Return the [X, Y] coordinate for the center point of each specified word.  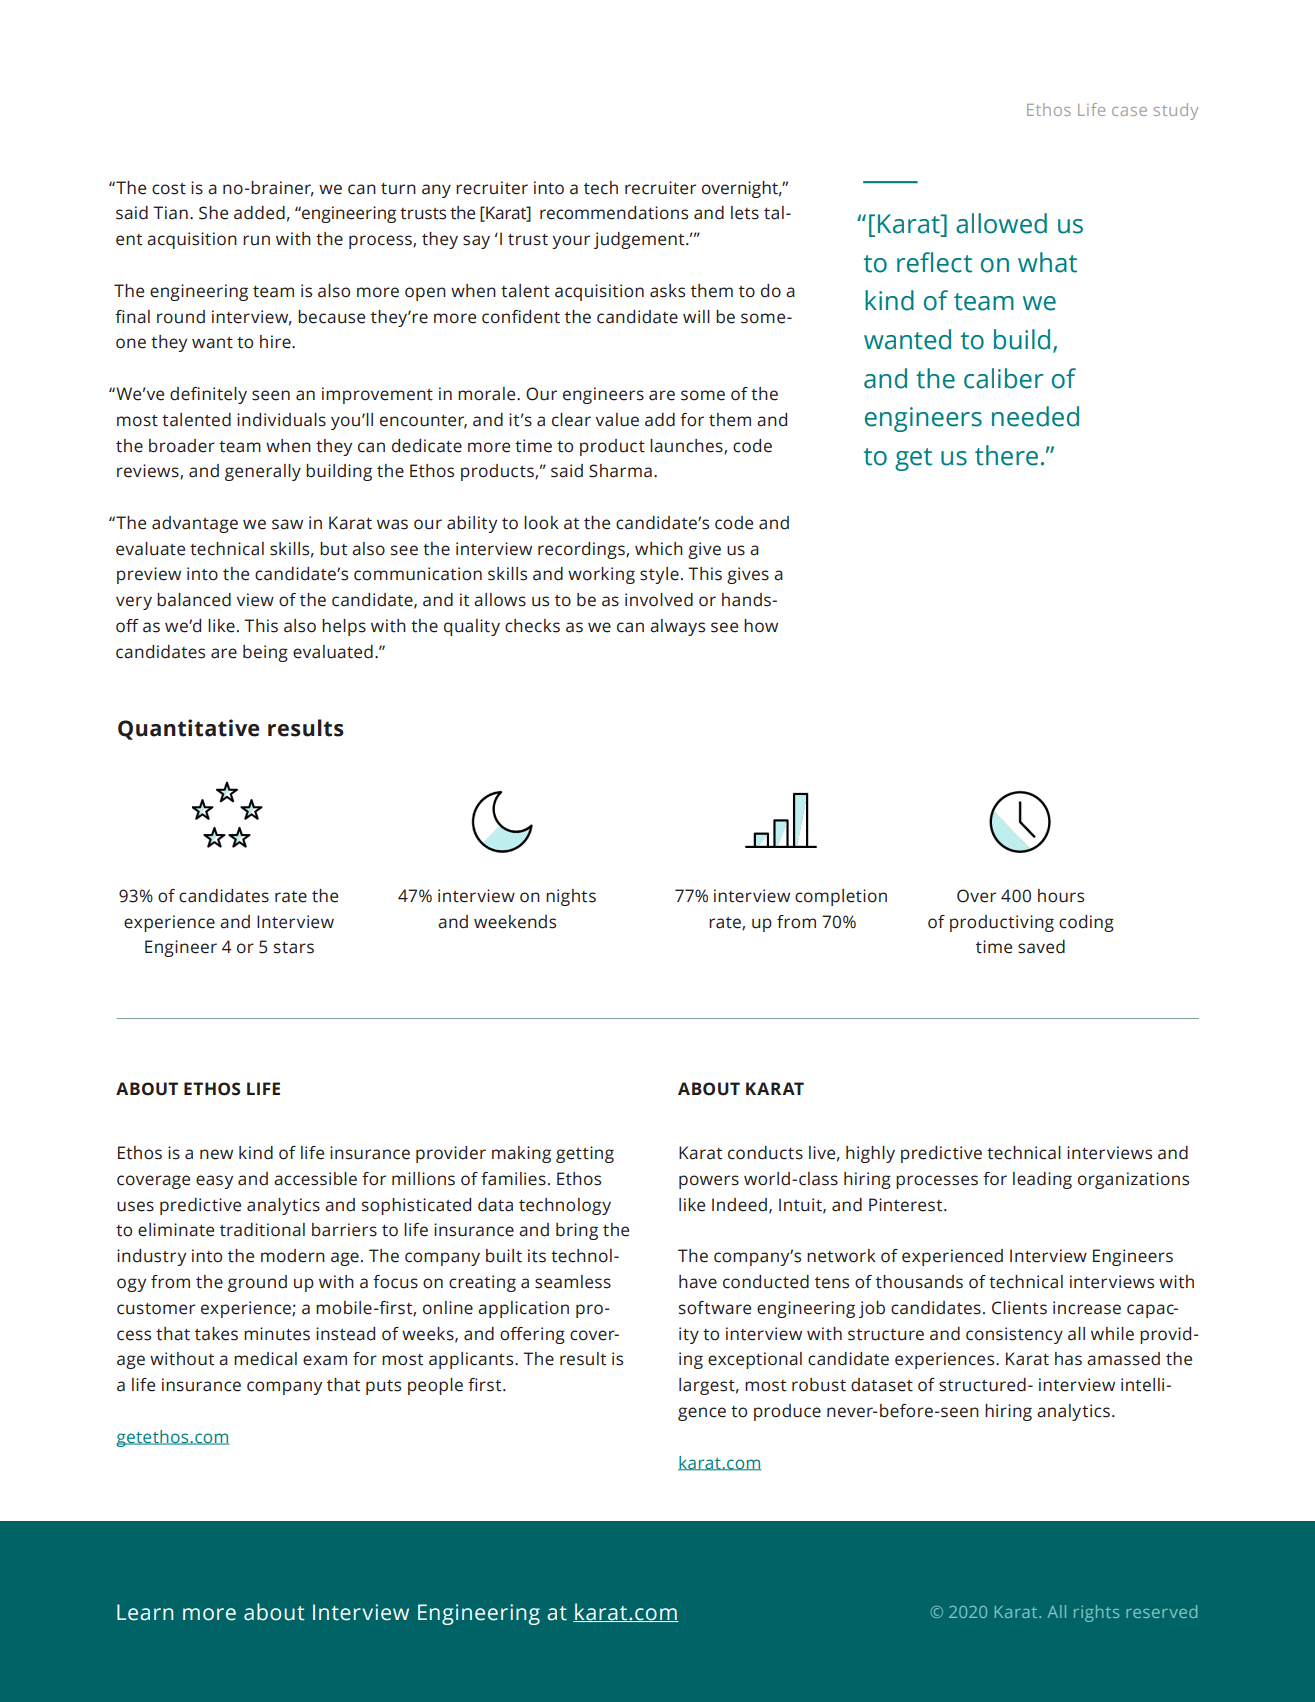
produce [787, 1412]
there [1006, 455]
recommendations [614, 213]
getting [585, 1154]
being [265, 653]
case [1129, 111]
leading [1042, 1180]
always [677, 627]
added [259, 213]
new [216, 1154]
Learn [145, 1612]
